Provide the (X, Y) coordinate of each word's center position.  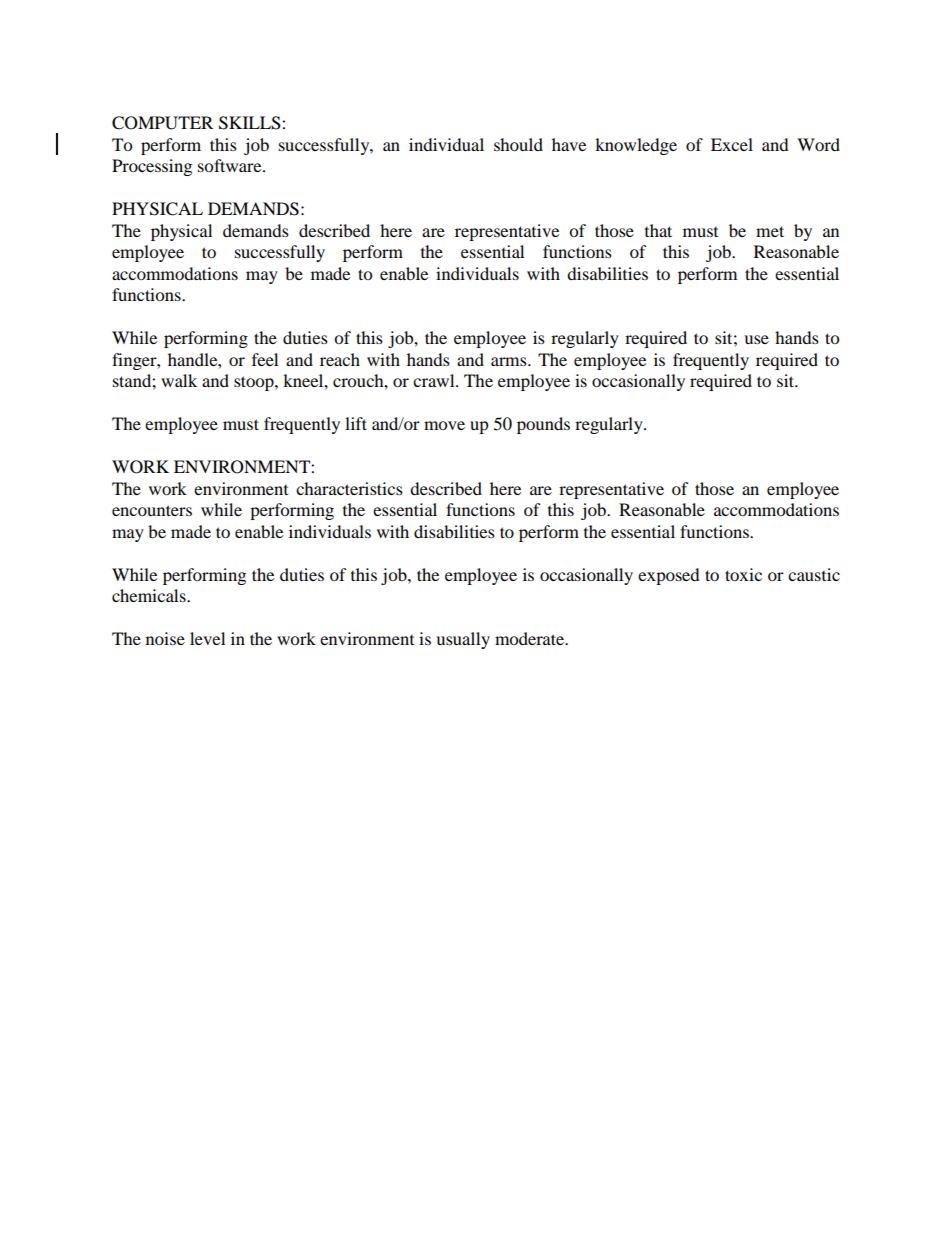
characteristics (349, 488)
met (770, 231)
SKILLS (251, 123)
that (658, 230)
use (756, 339)
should (518, 144)
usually (463, 640)
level (207, 638)
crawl (435, 380)
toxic (743, 574)
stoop (255, 383)
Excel (732, 144)
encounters (152, 510)
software (231, 165)
